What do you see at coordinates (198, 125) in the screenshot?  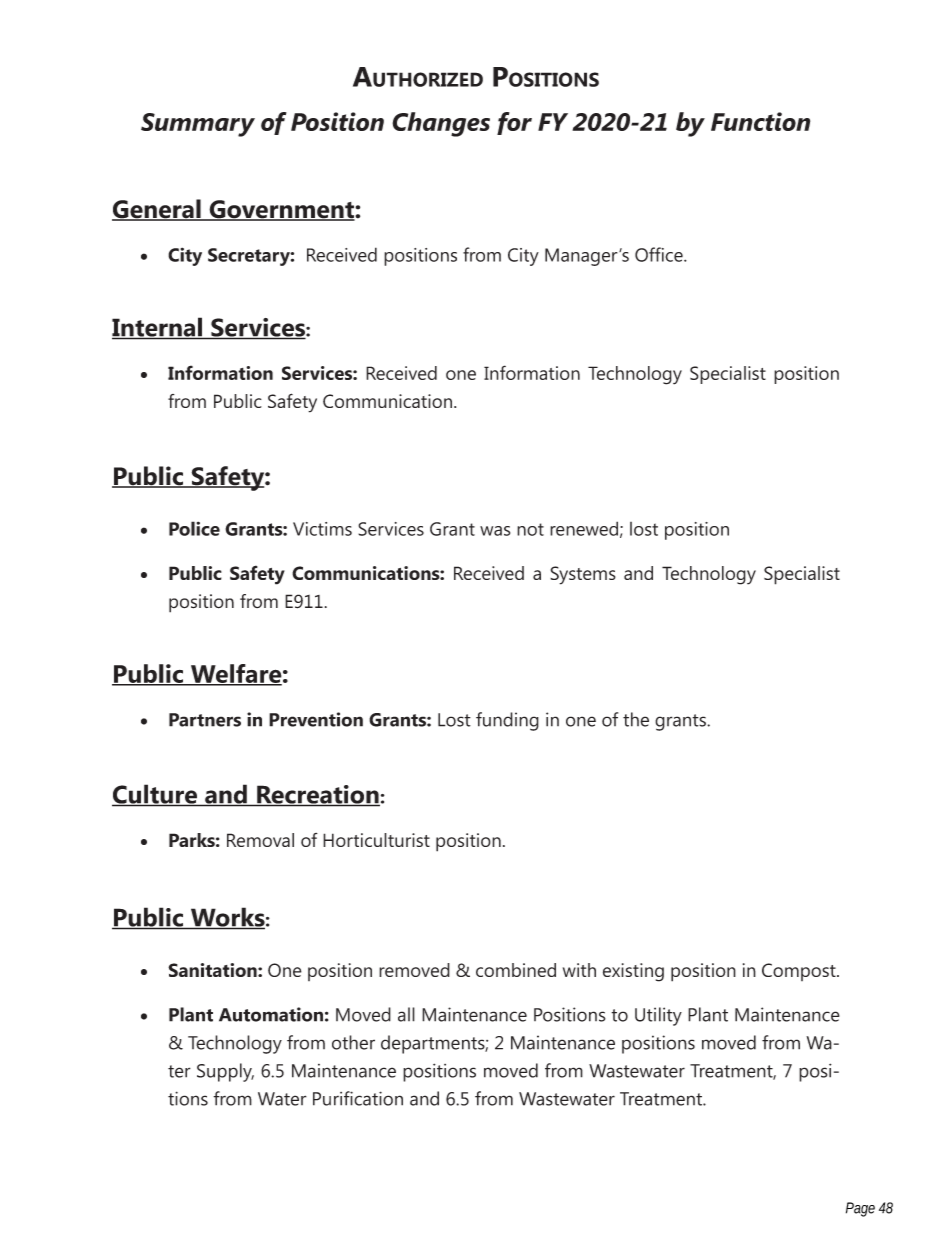 I see `Summary` at bounding box center [198, 125].
